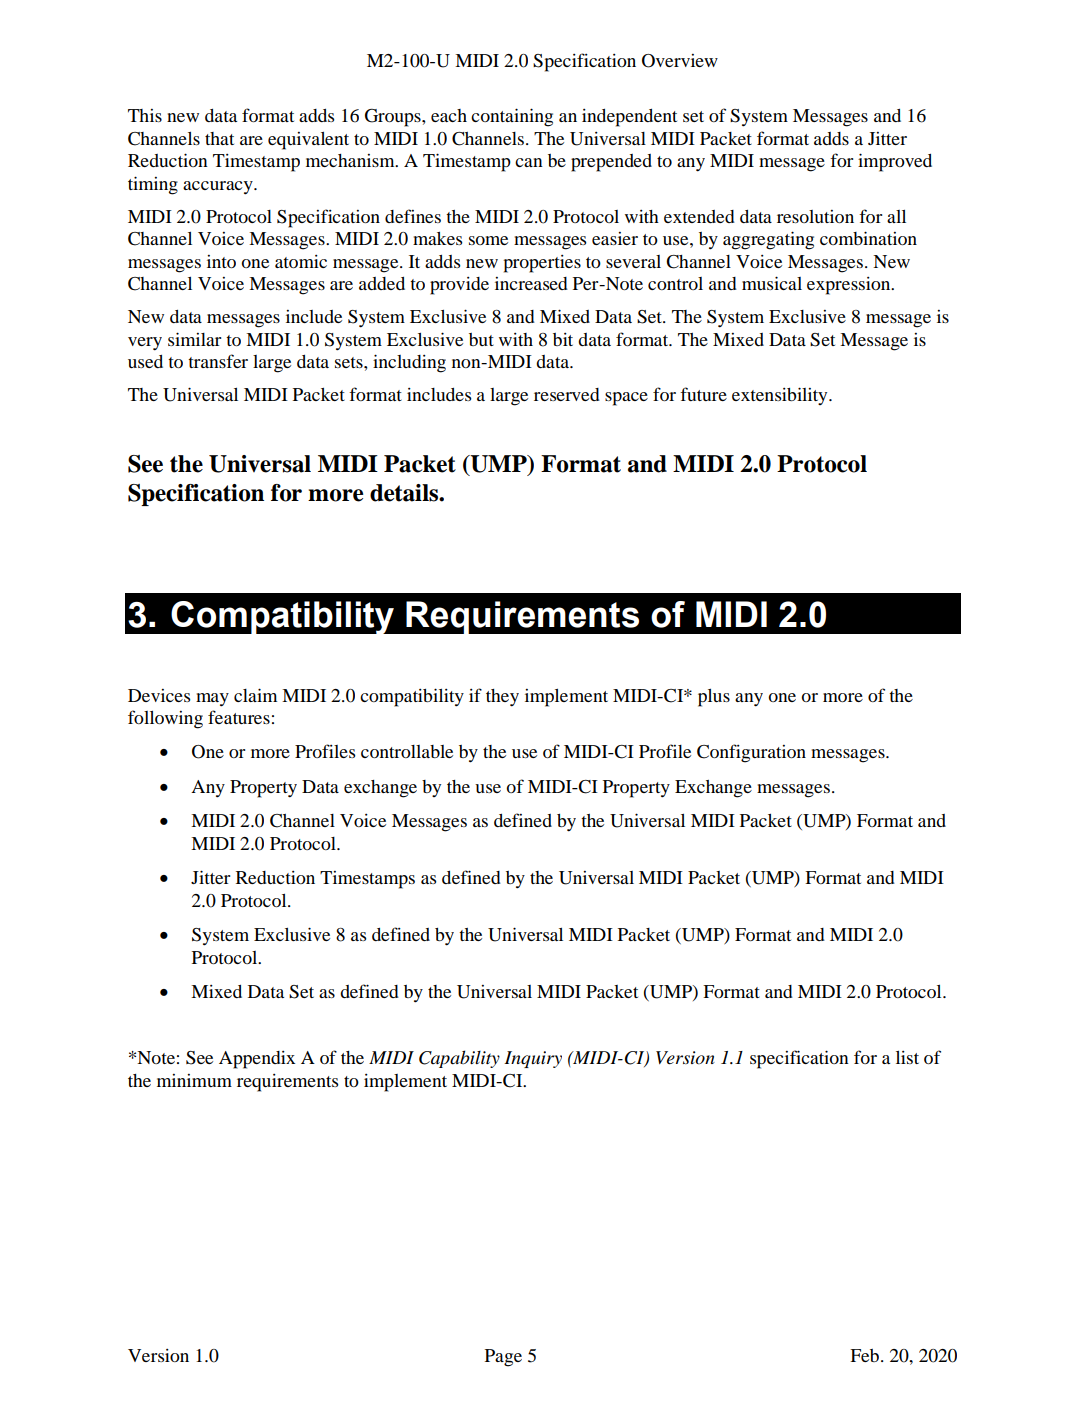  I want to click on they, so click(502, 698).
